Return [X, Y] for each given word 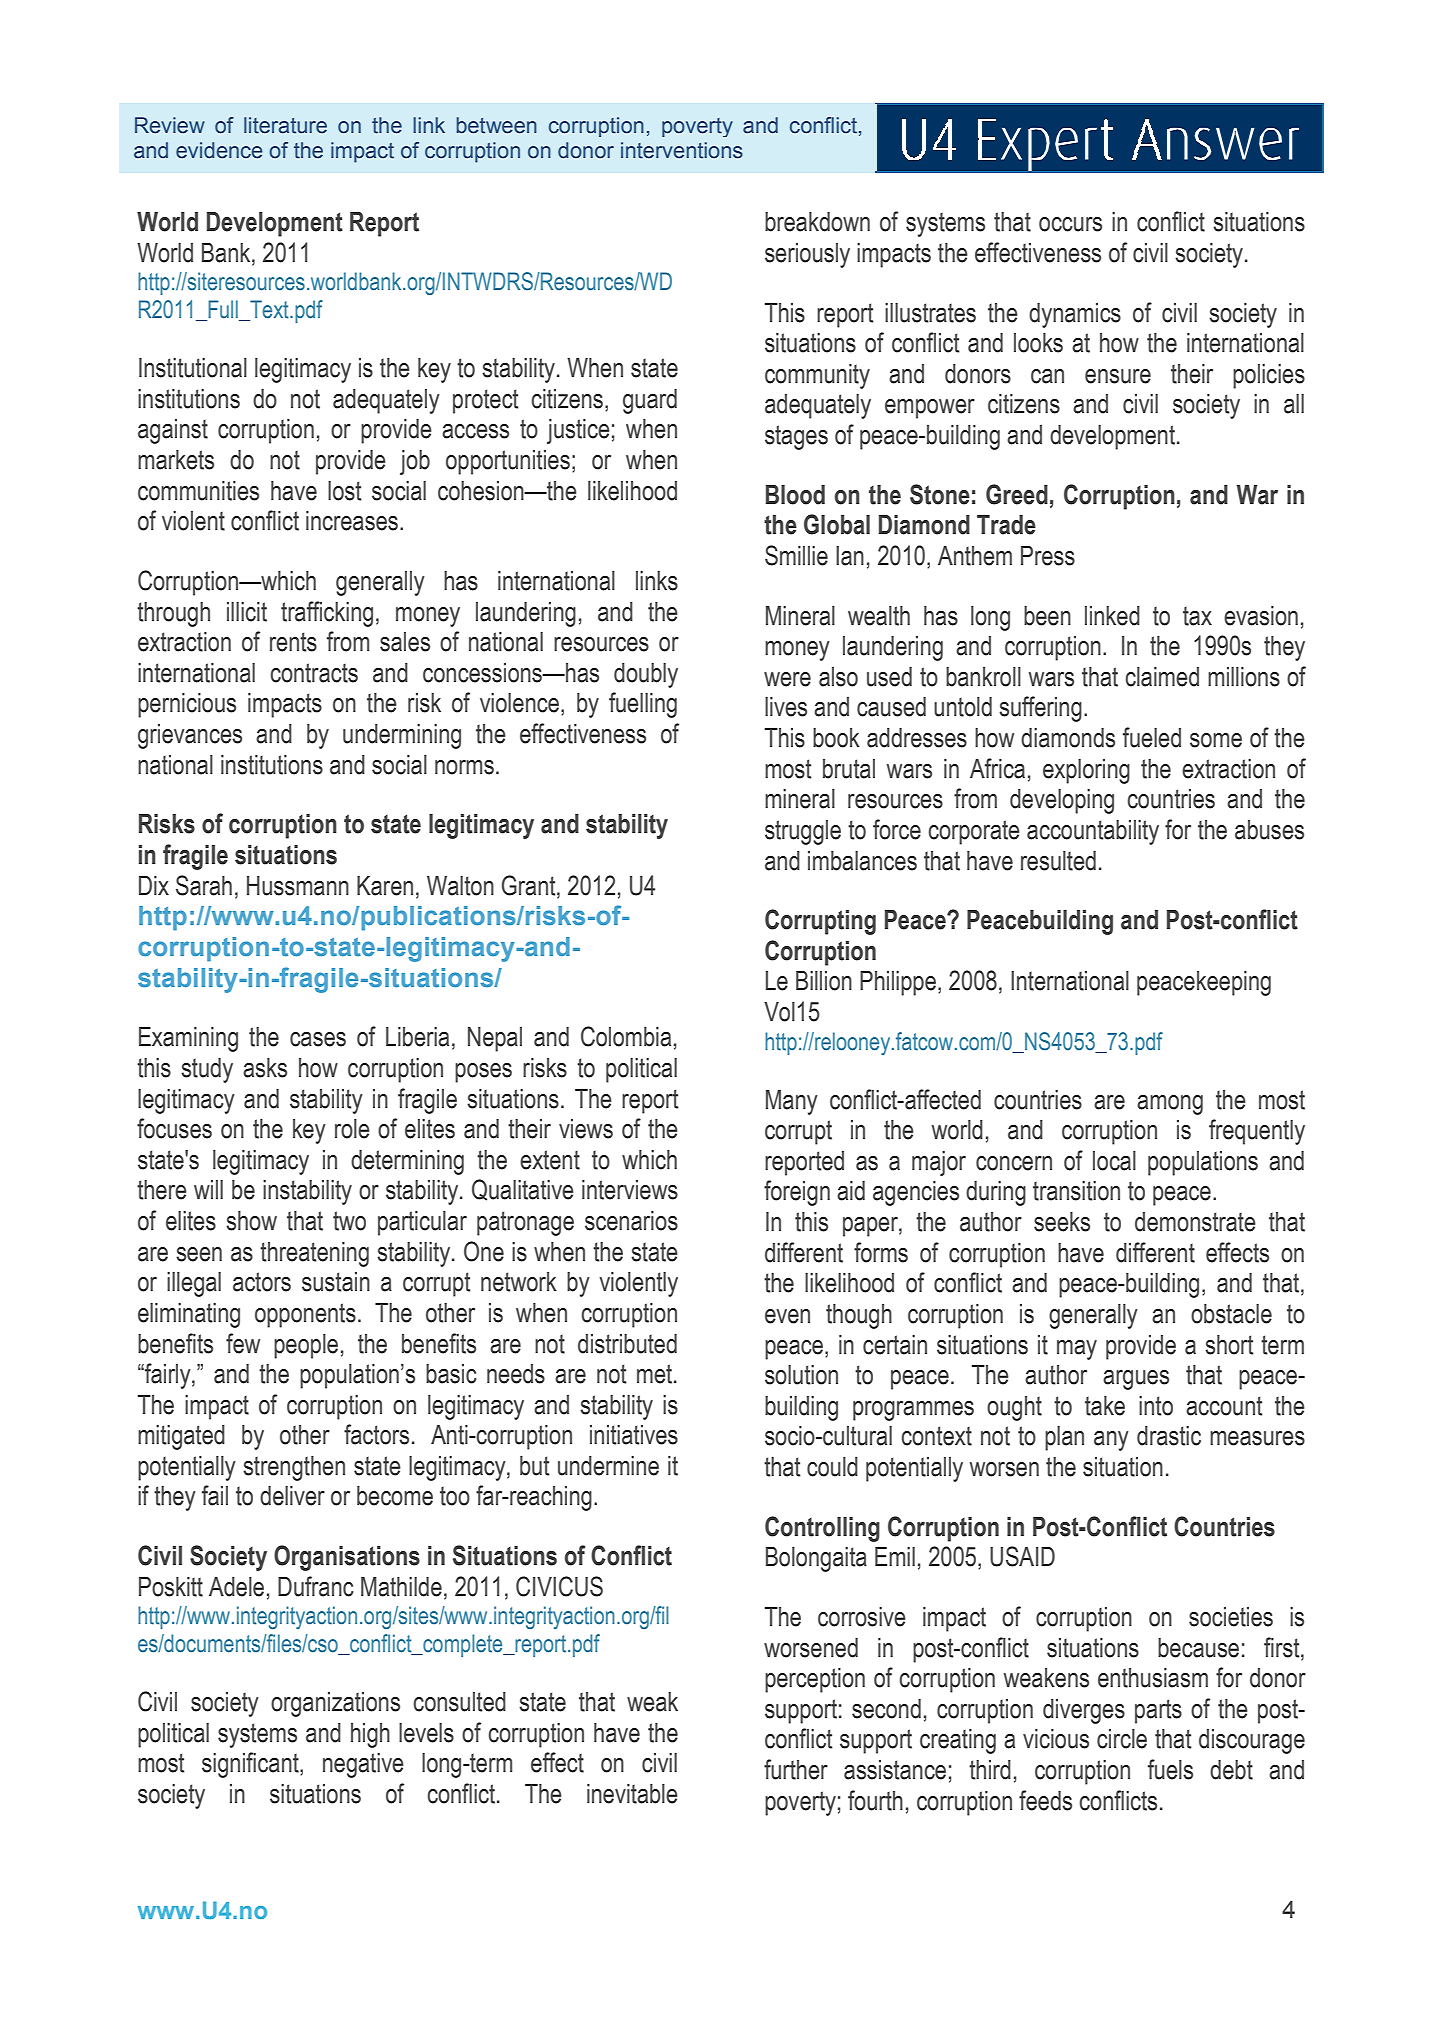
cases [318, 1039]
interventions [682, 150]
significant [251, 1765]
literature [285, 125]
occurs [1070, 224]
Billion [824, 981]
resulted [1058, 861]
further [796, 1769]
